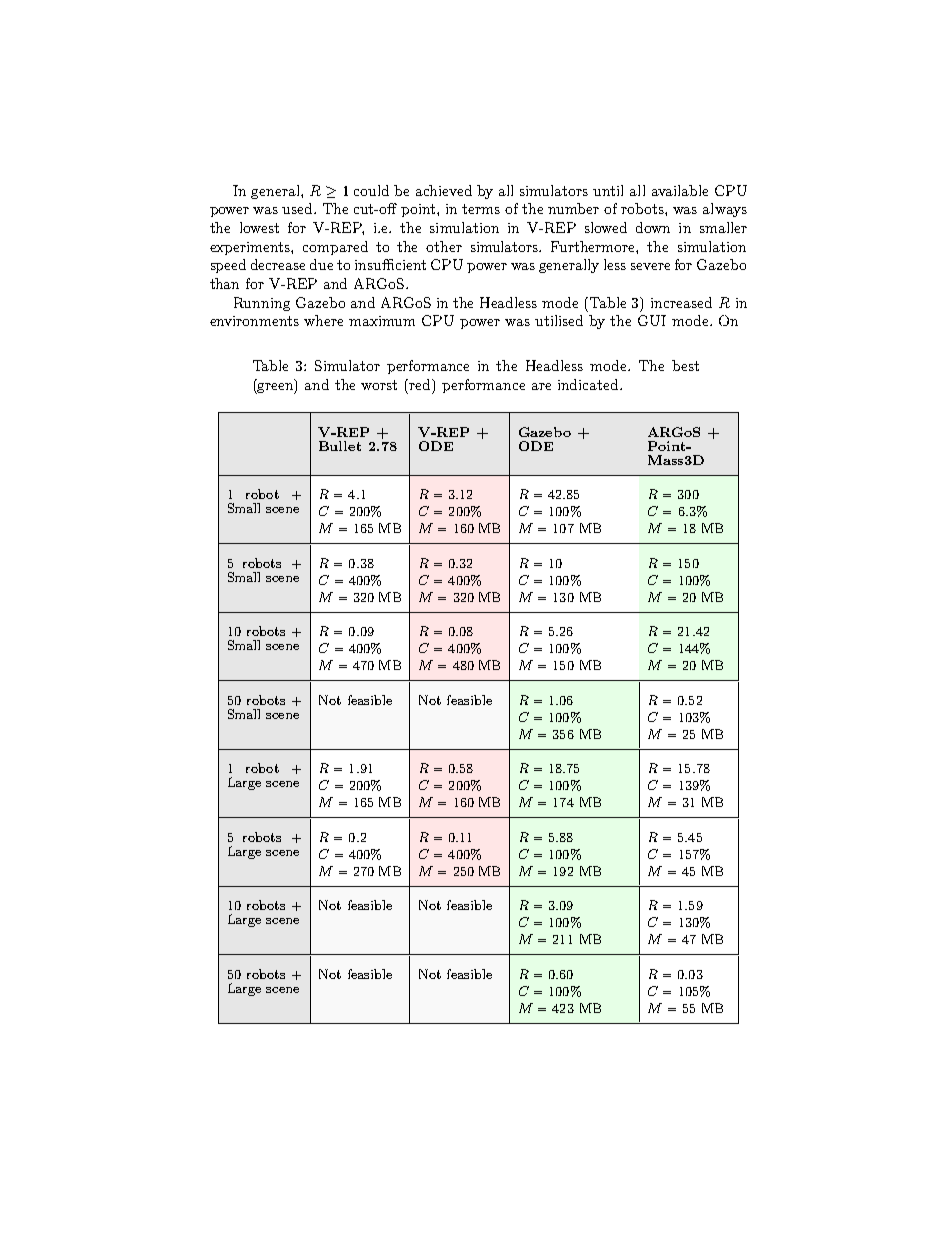 This screenshot has width=952, height=1233. I want to click on best, so click(685, 365).
